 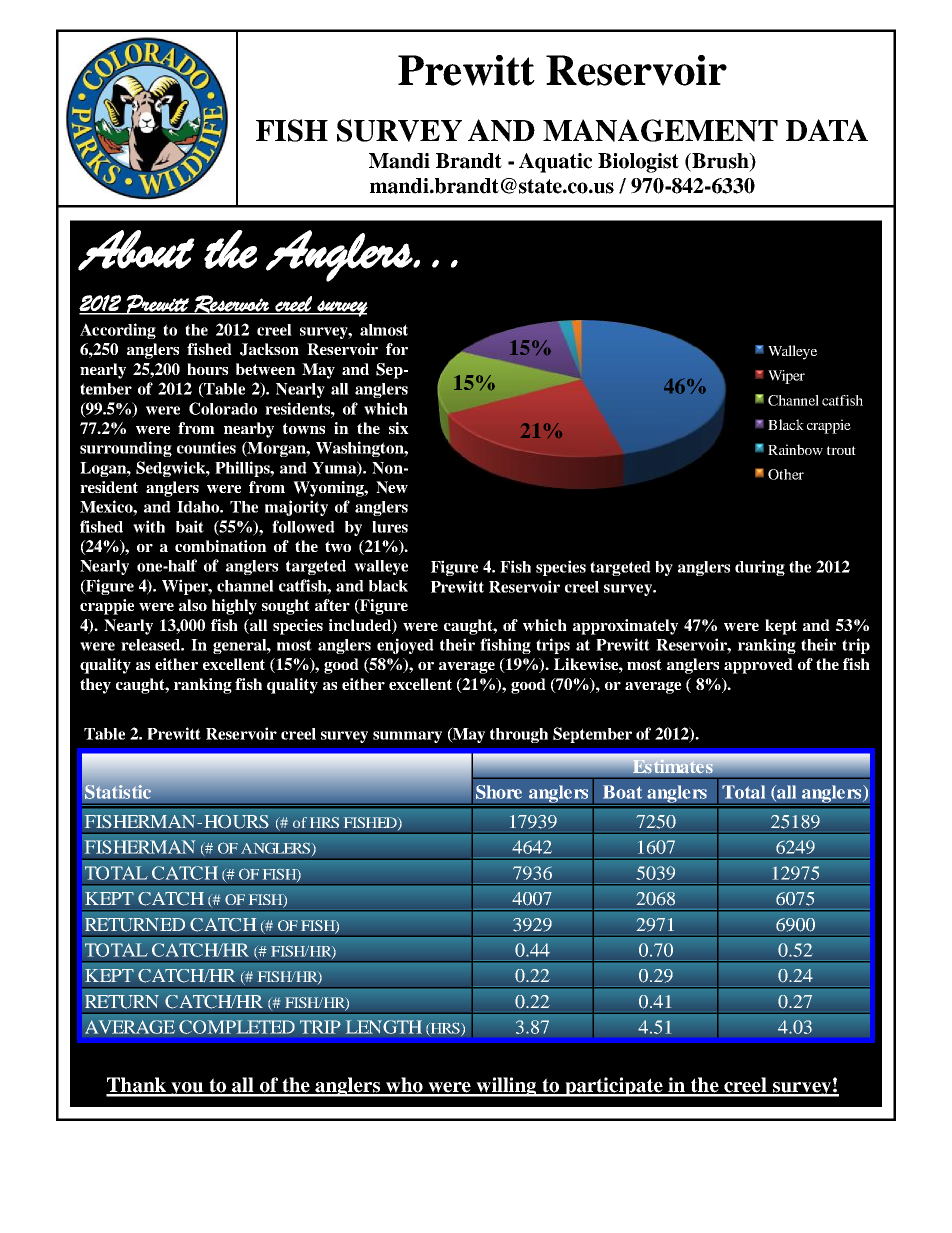 What do you see at coordinates (405, 646) in the screenshot?
I see `enjoyed` at bounding box center [405, 646].
